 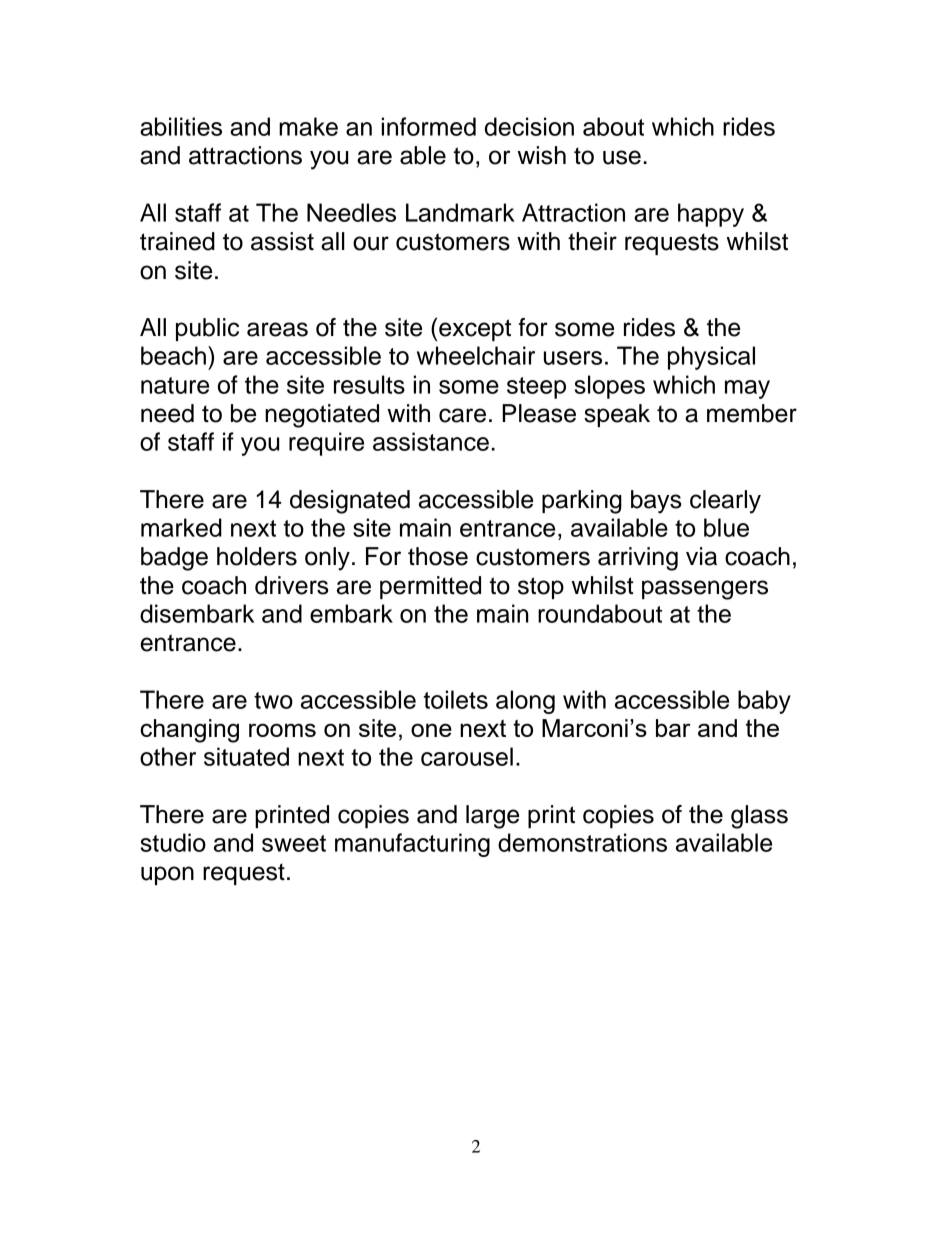 What do you see at coordinates (294, 843) in the screenshot?
I see `sweet` at bounding box center [294, 843].
